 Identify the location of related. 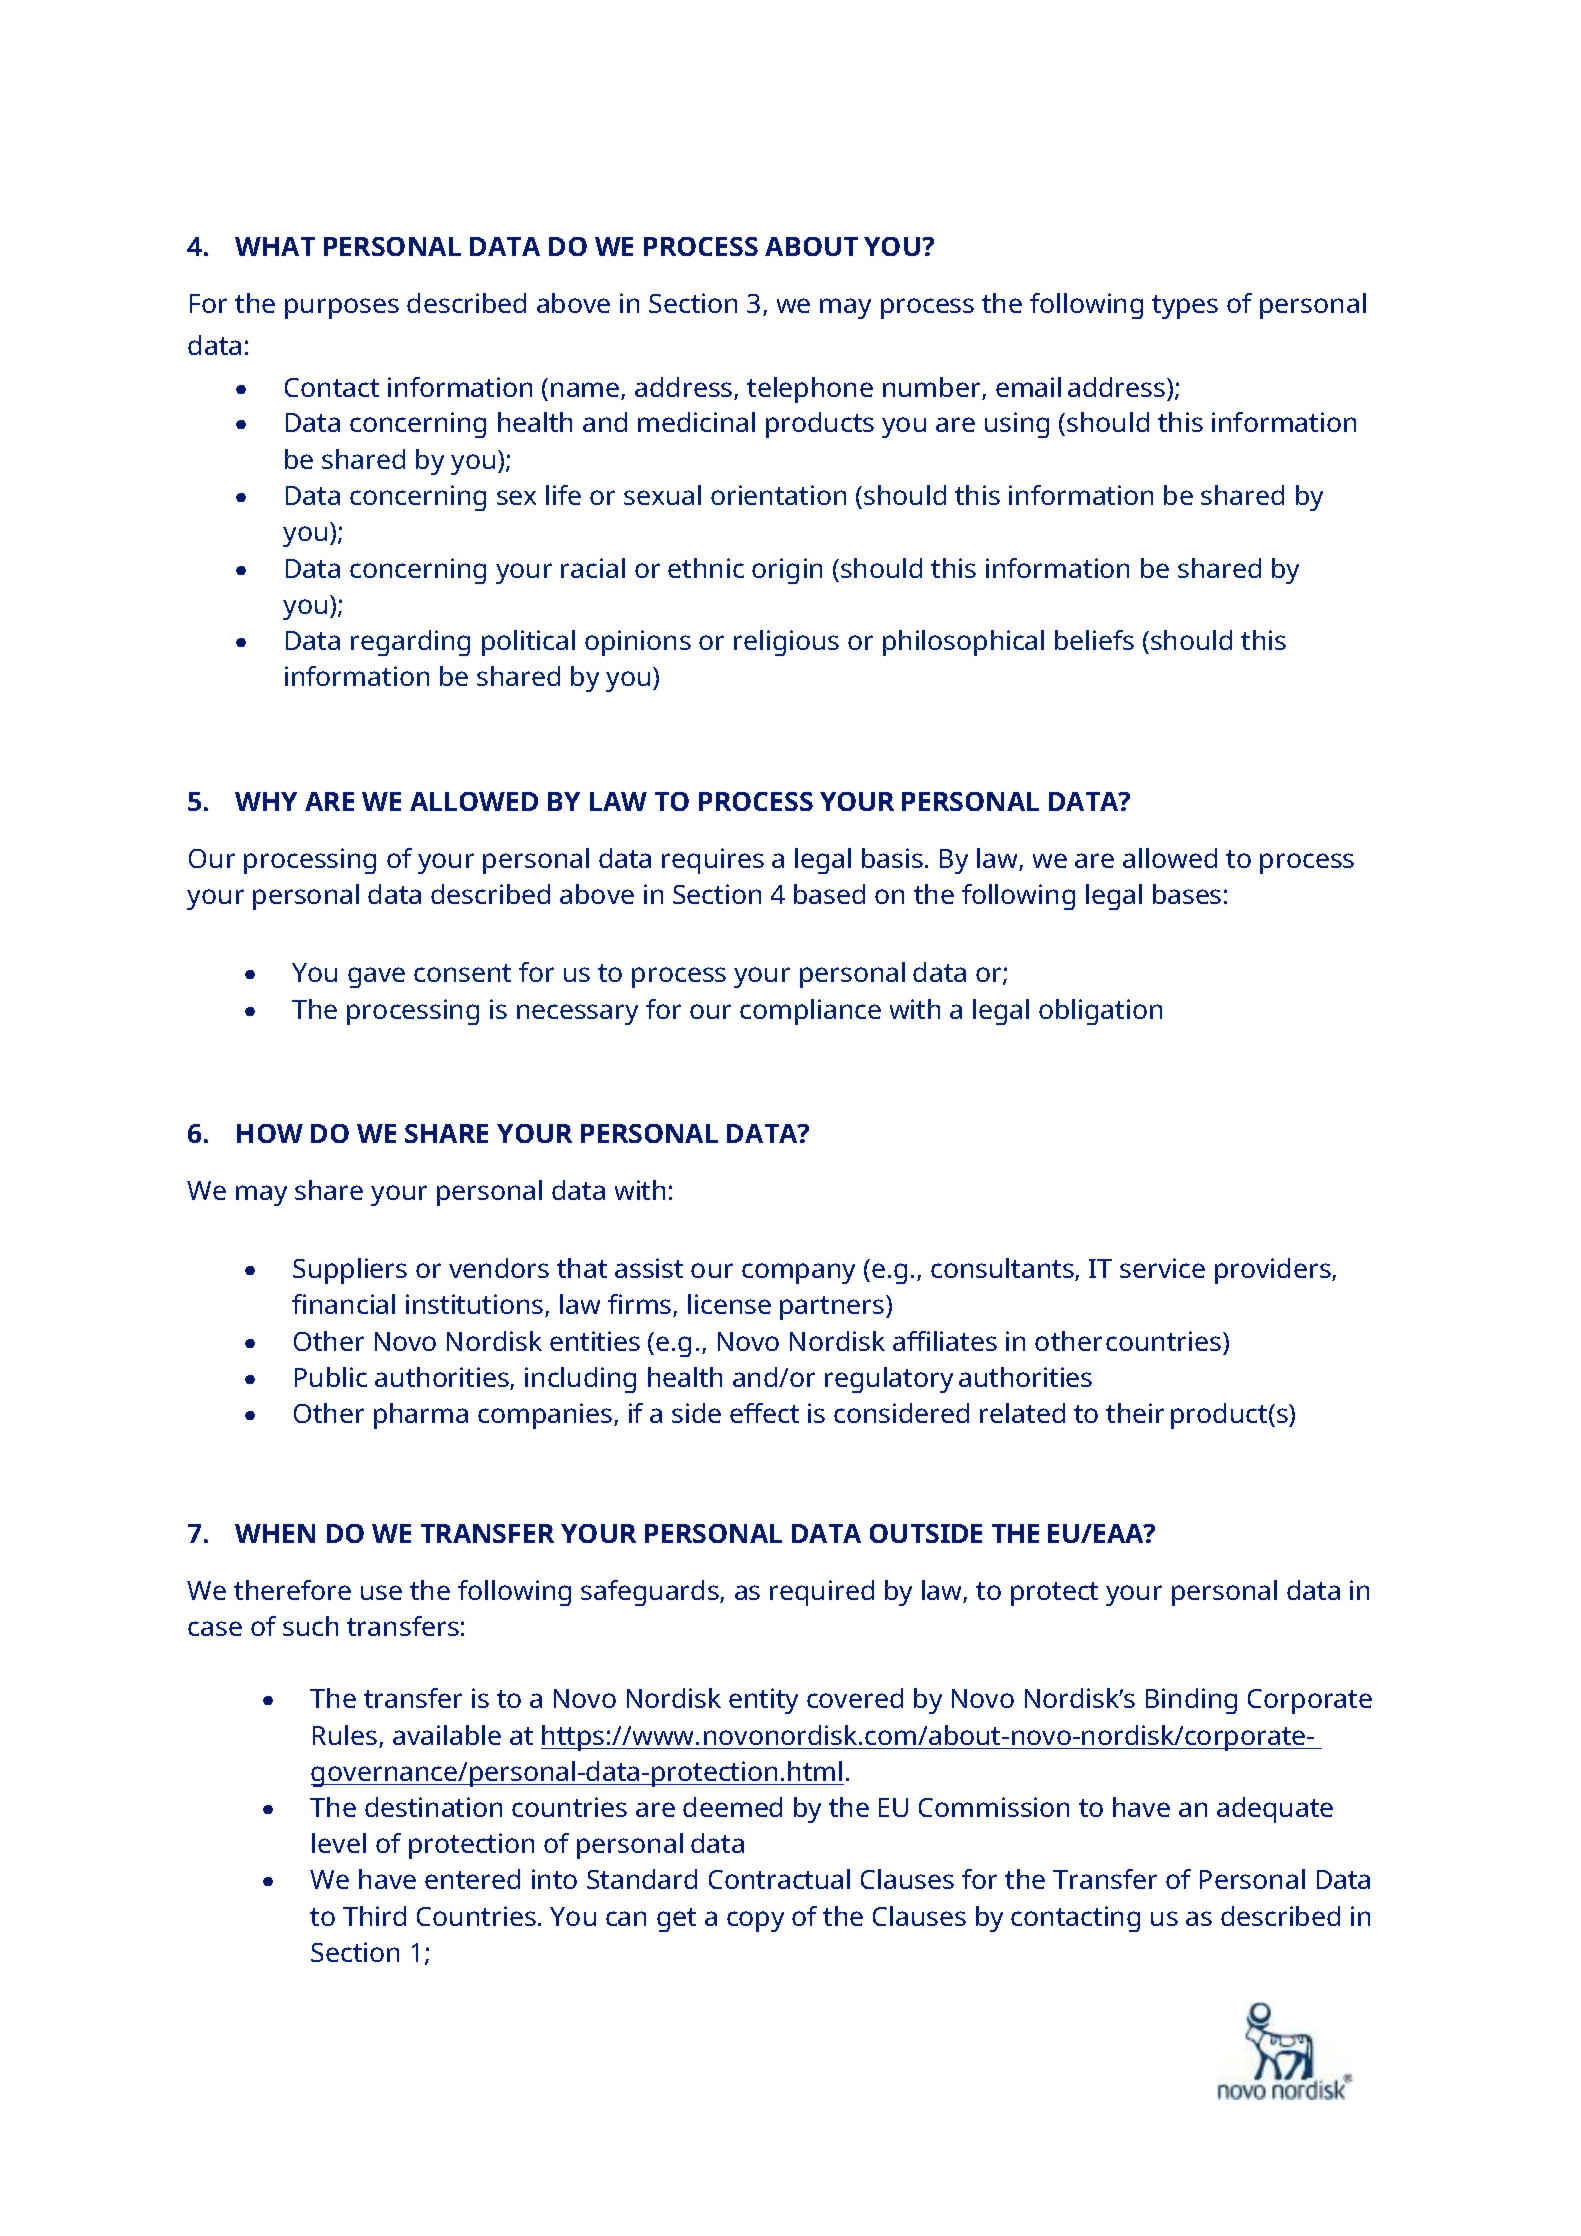
(1022, 1413).
